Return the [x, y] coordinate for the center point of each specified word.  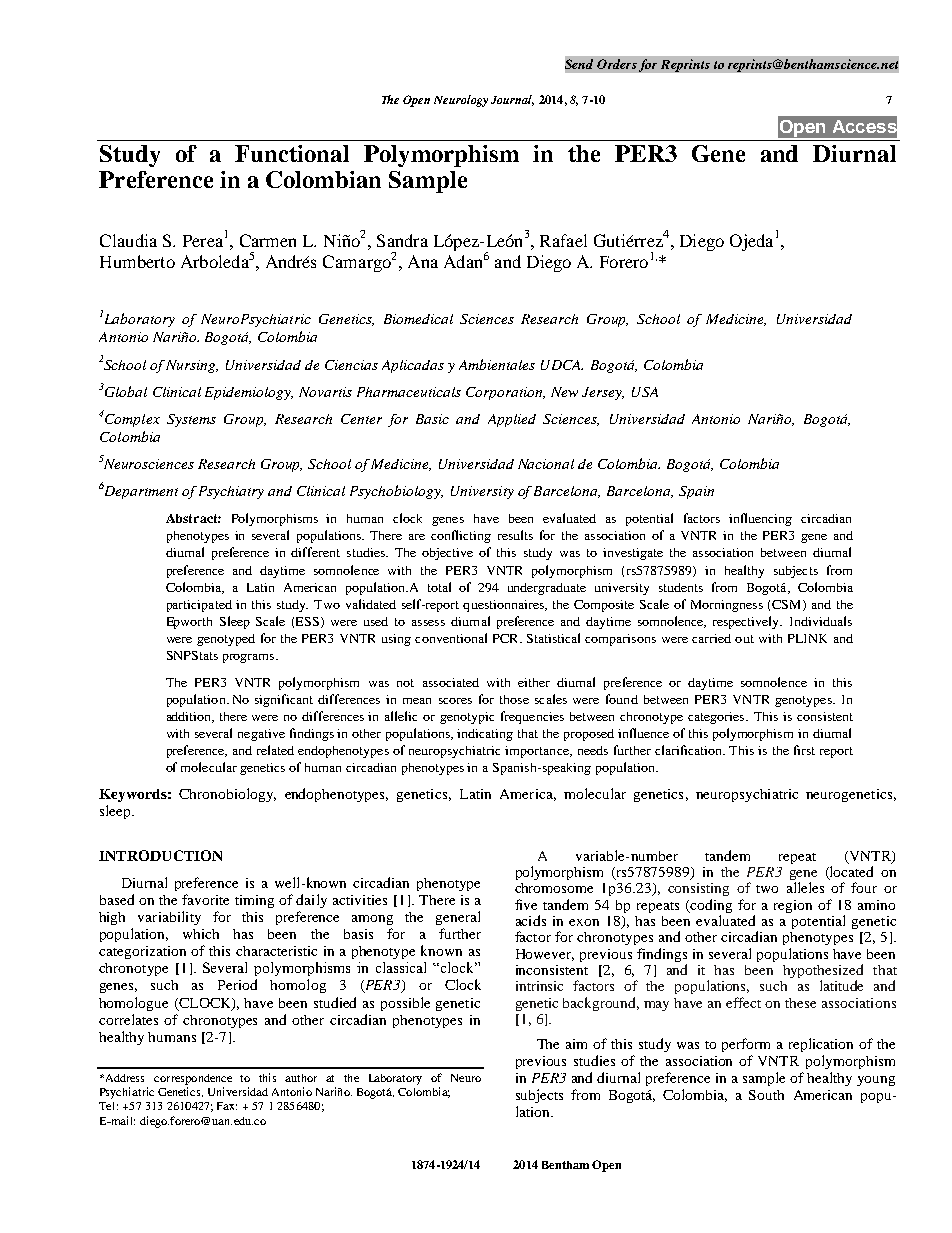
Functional [292, 153]
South [766, 1095]
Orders [617, 64]
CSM [788, 605]
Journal [512, 100]
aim [576, 1044]
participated [199, 606]
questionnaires [504, 606]
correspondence [193, 1079]
